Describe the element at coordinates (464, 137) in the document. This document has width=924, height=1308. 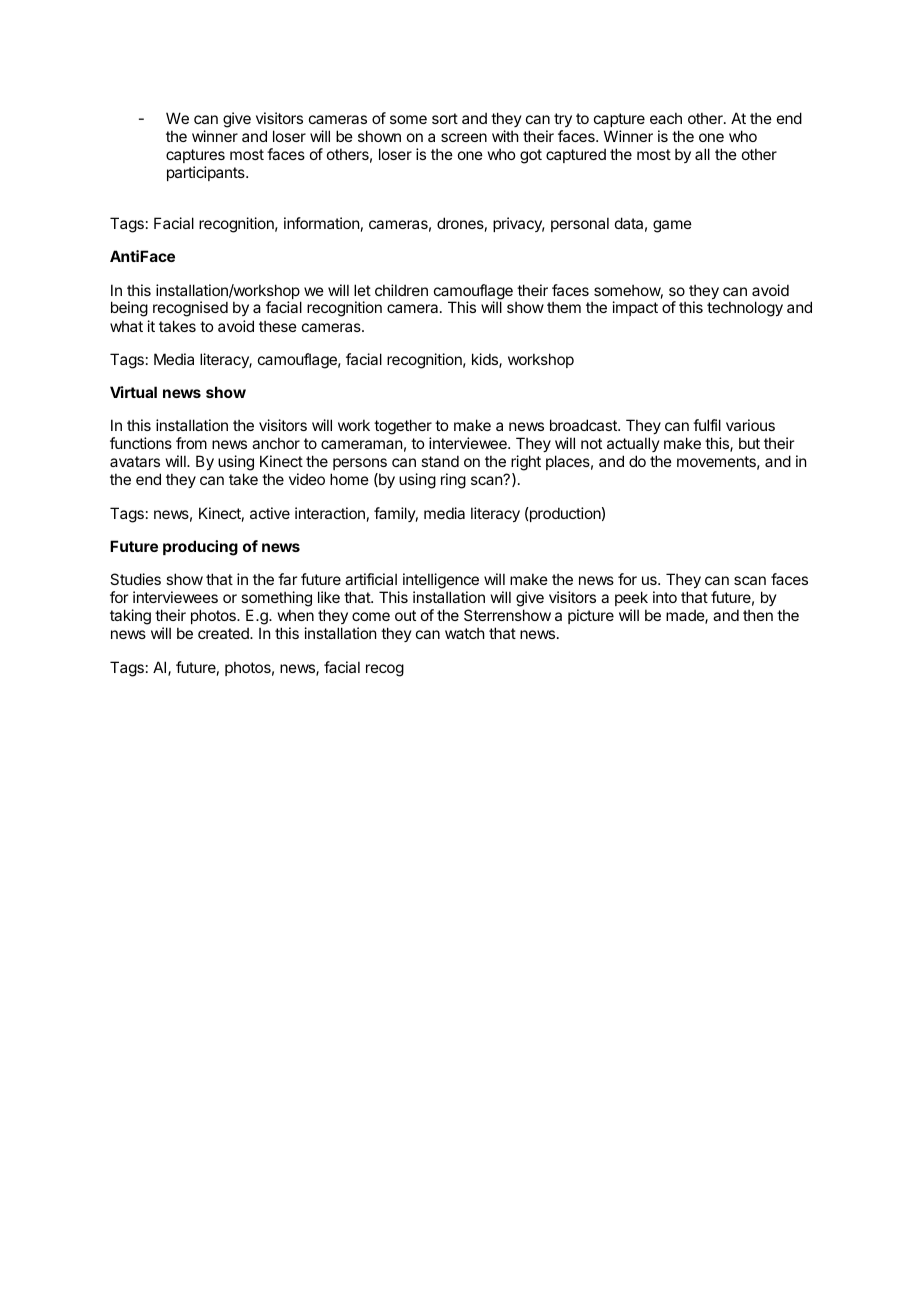
I see `screen` at that location.
